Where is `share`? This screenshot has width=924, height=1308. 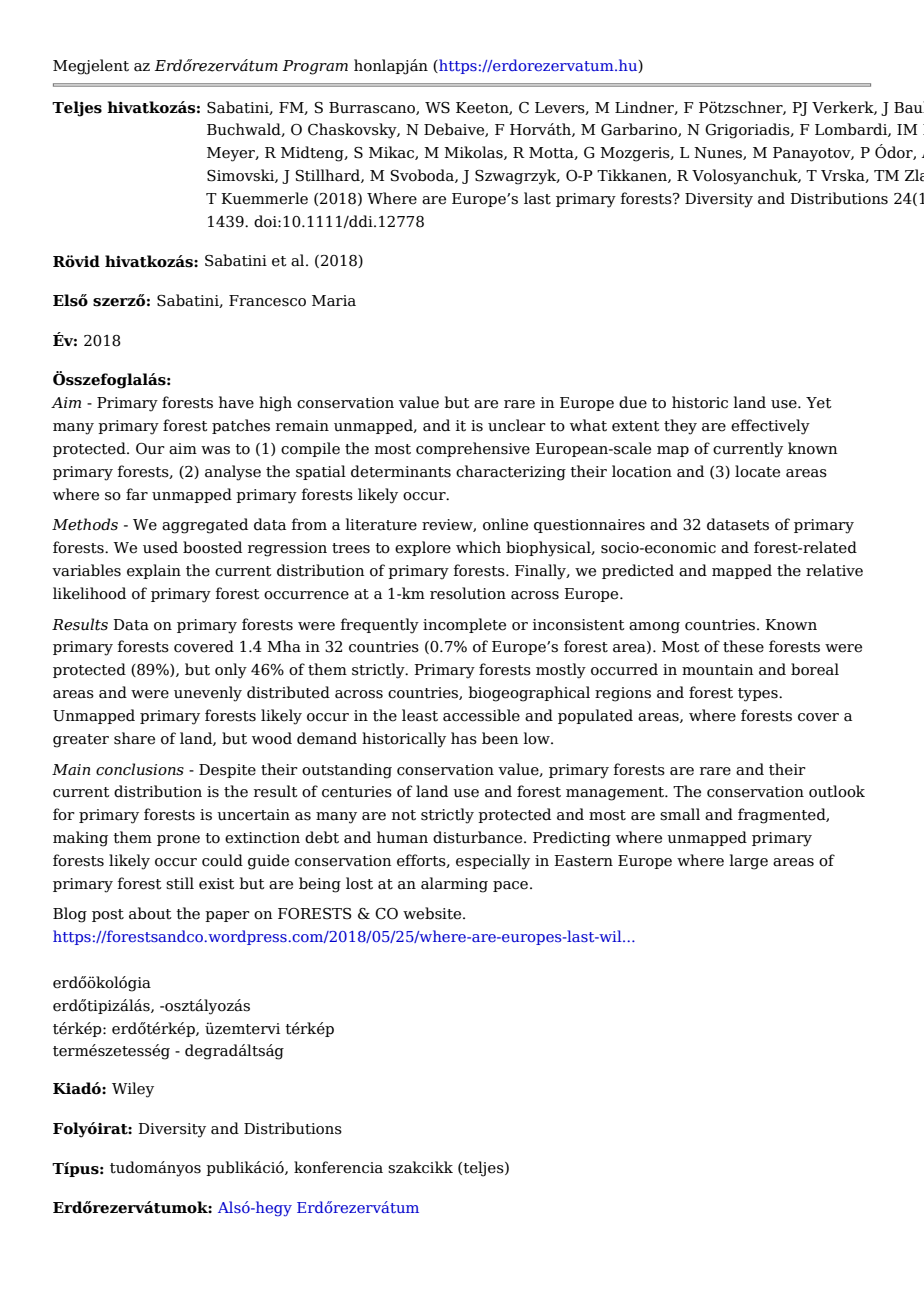
share is located at coordinates (134, 738).
